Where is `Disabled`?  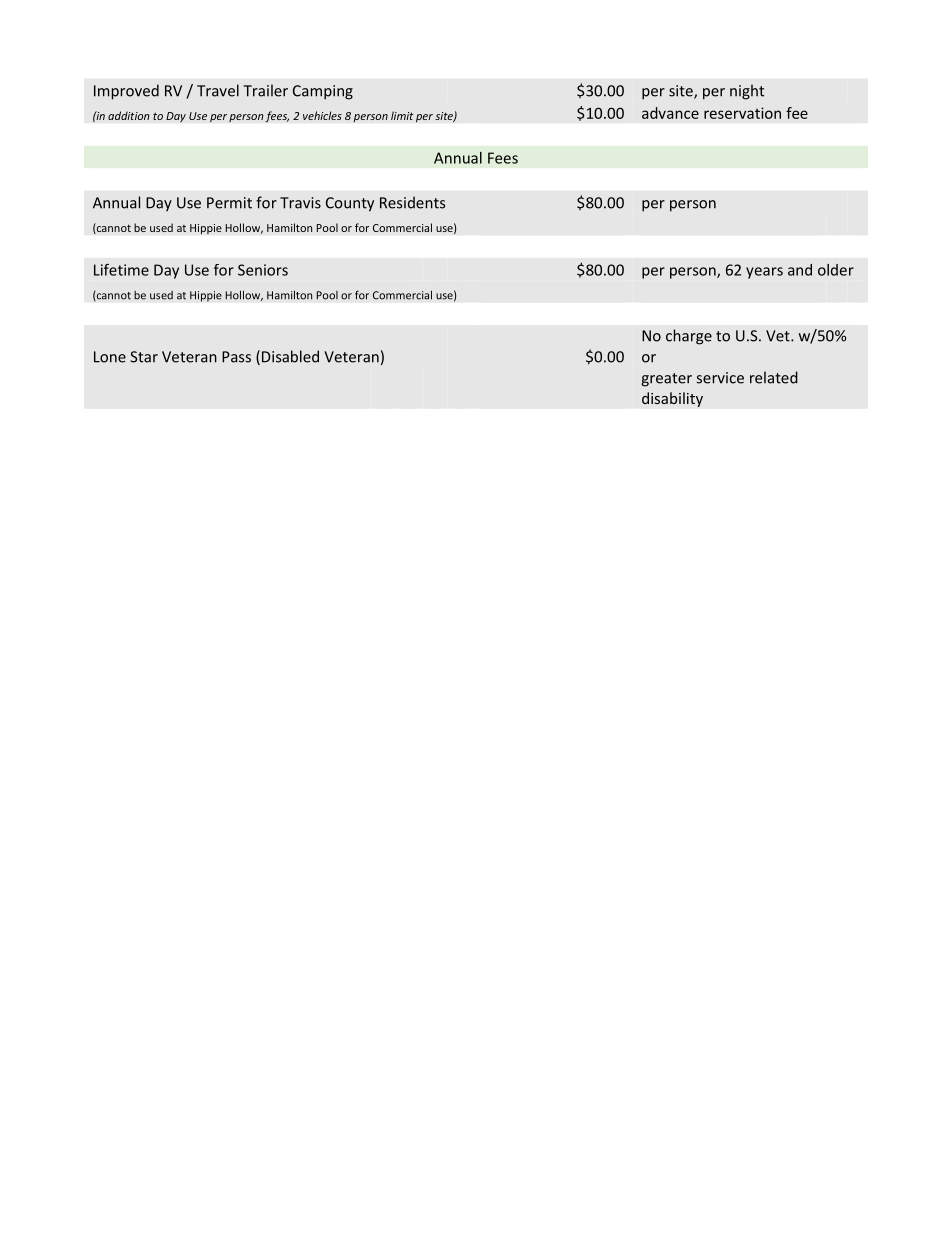
Disabled is located at coordinates (290, 356).
